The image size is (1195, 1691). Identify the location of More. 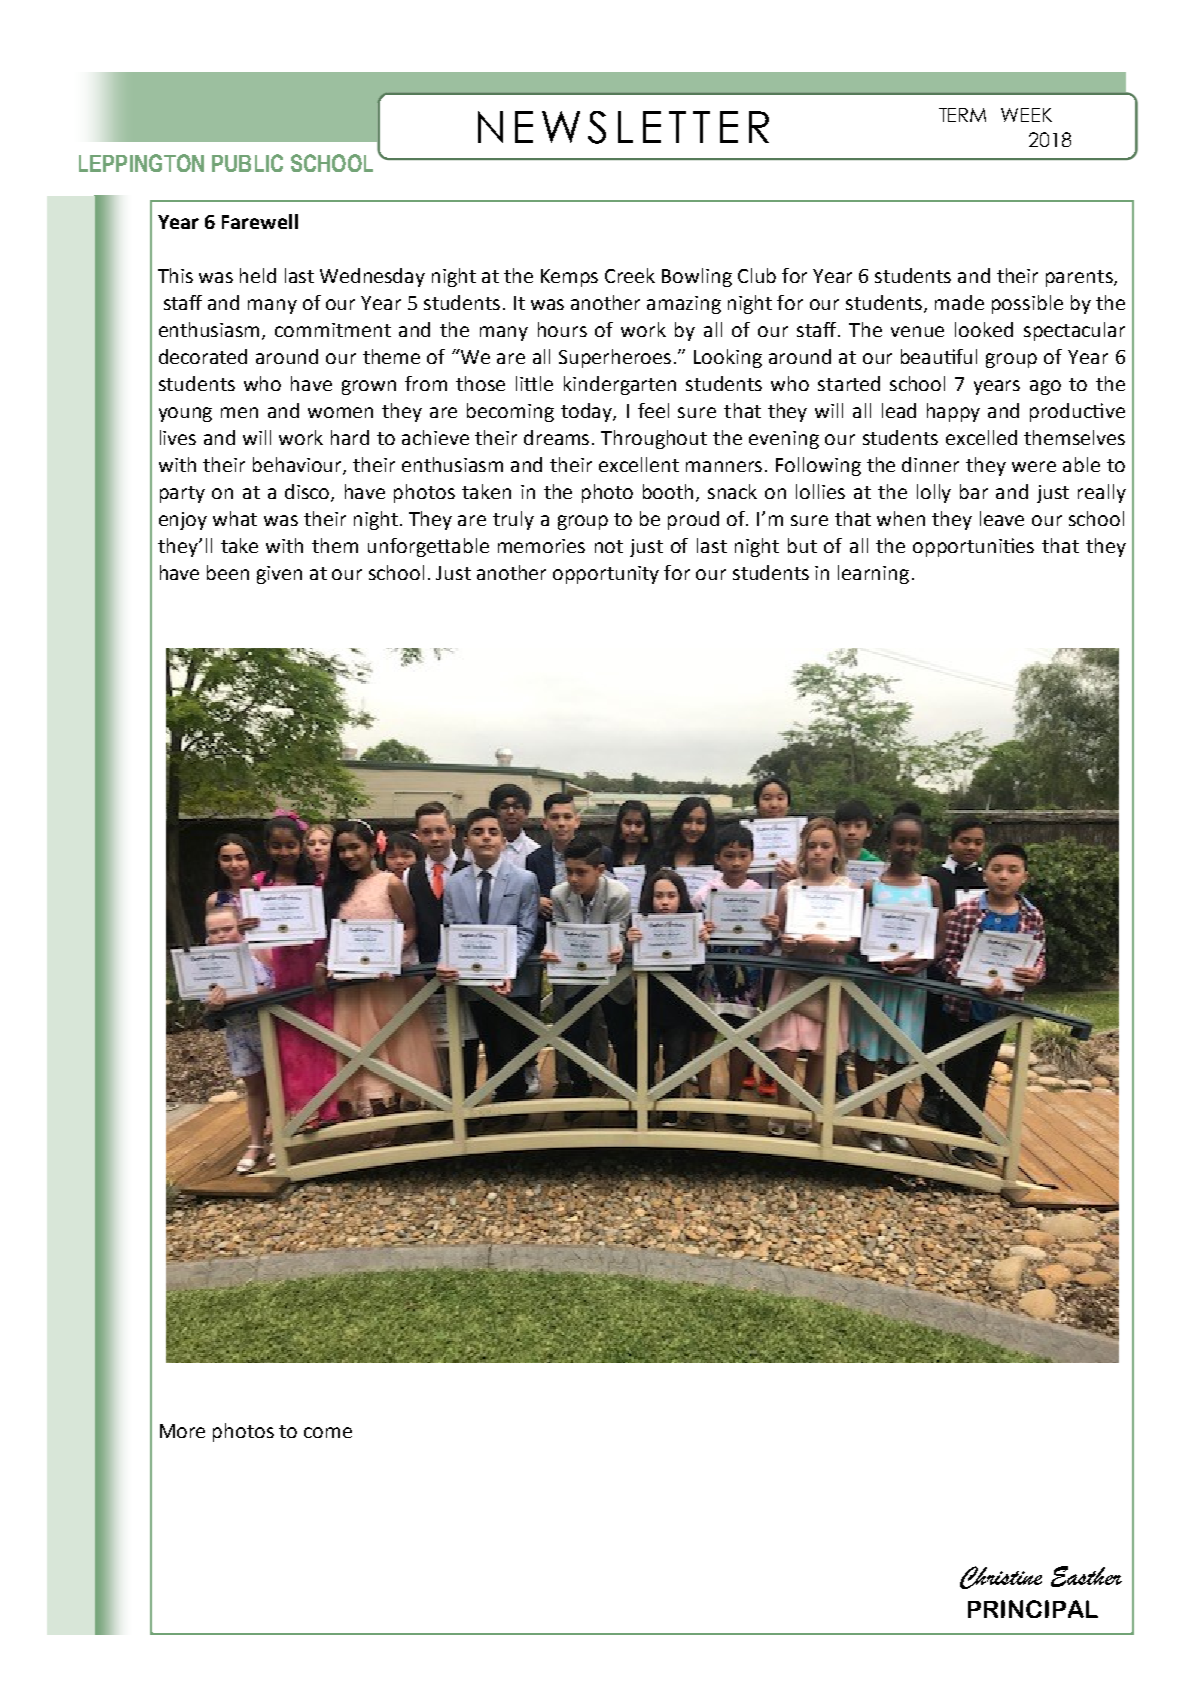
(182, 1431).
